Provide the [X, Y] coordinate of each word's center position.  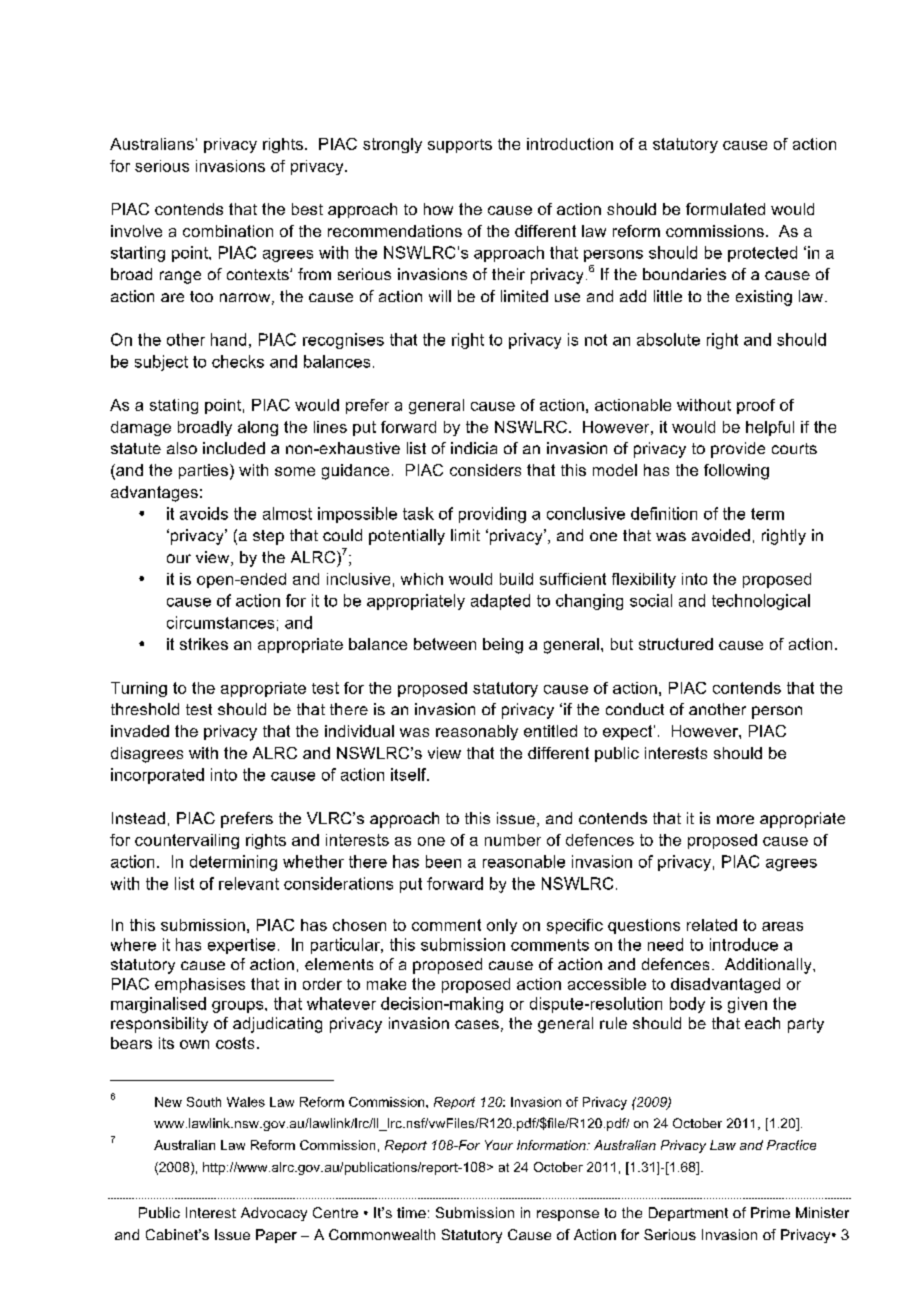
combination [228, 231]
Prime [770, 1212]
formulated [725, 209]
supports [460, 146]
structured [676, 644]
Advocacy [274, 1214]
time [411, 1212]
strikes [204, 644]
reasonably [477, 732]
